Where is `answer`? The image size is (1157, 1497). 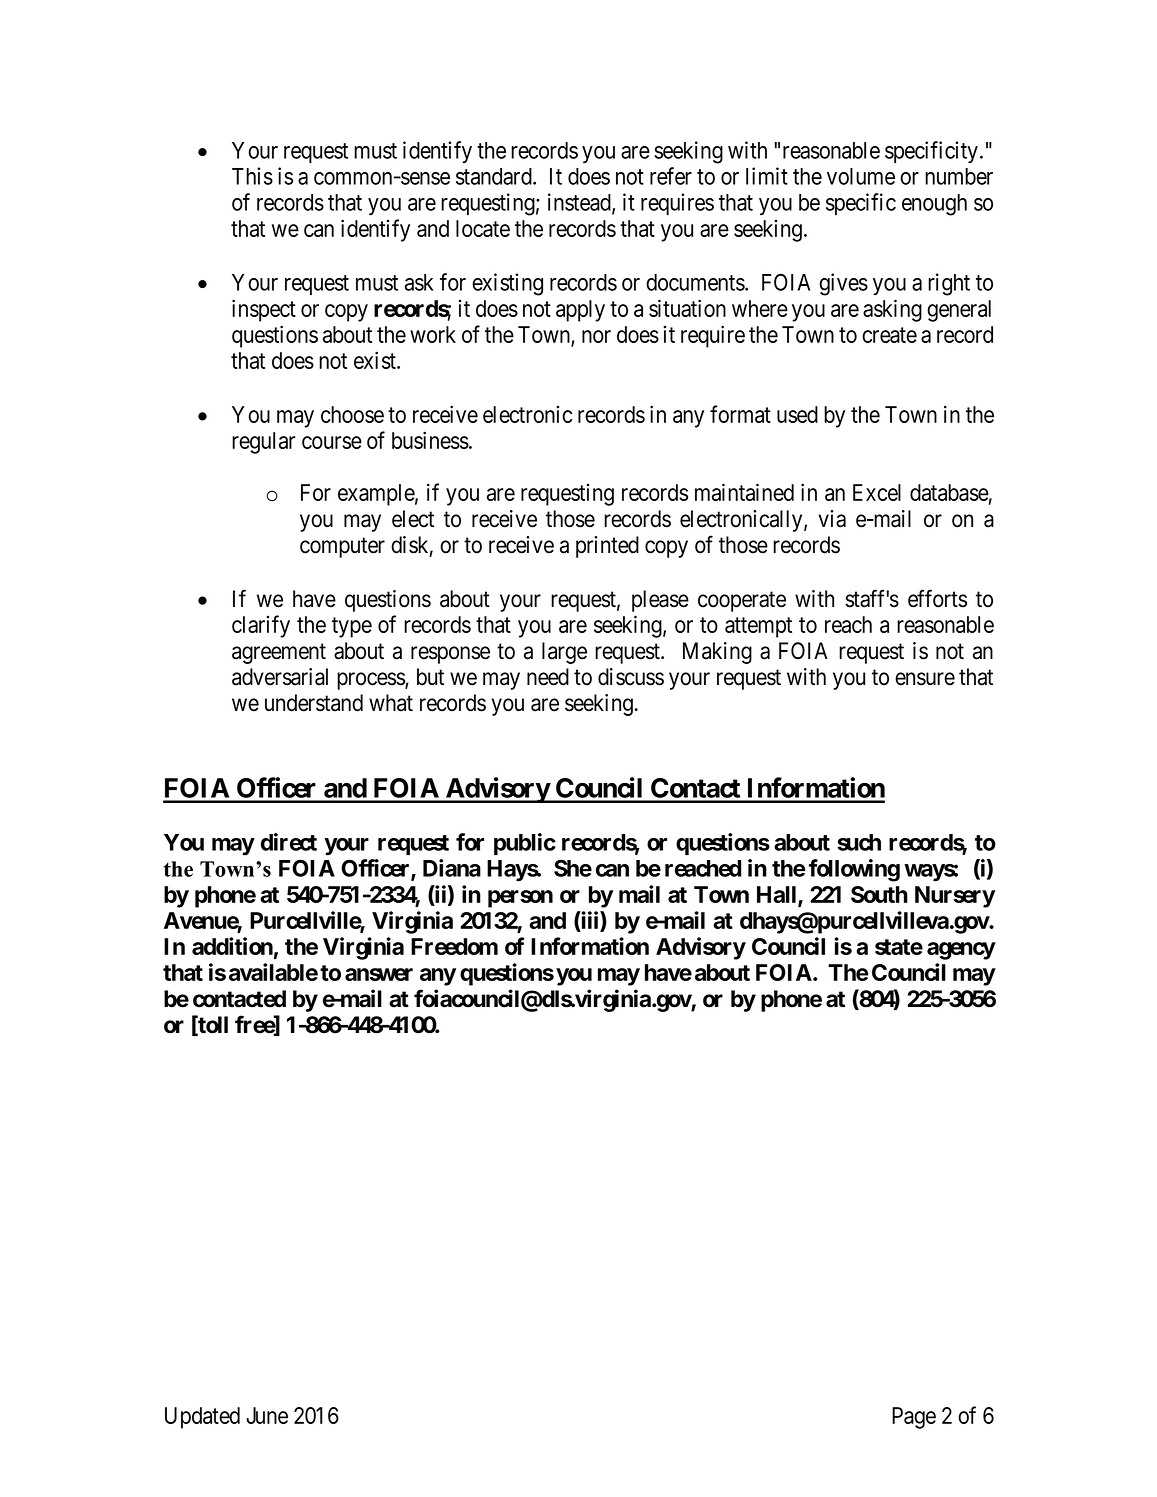
answer is located at coordinates (379, 974).
